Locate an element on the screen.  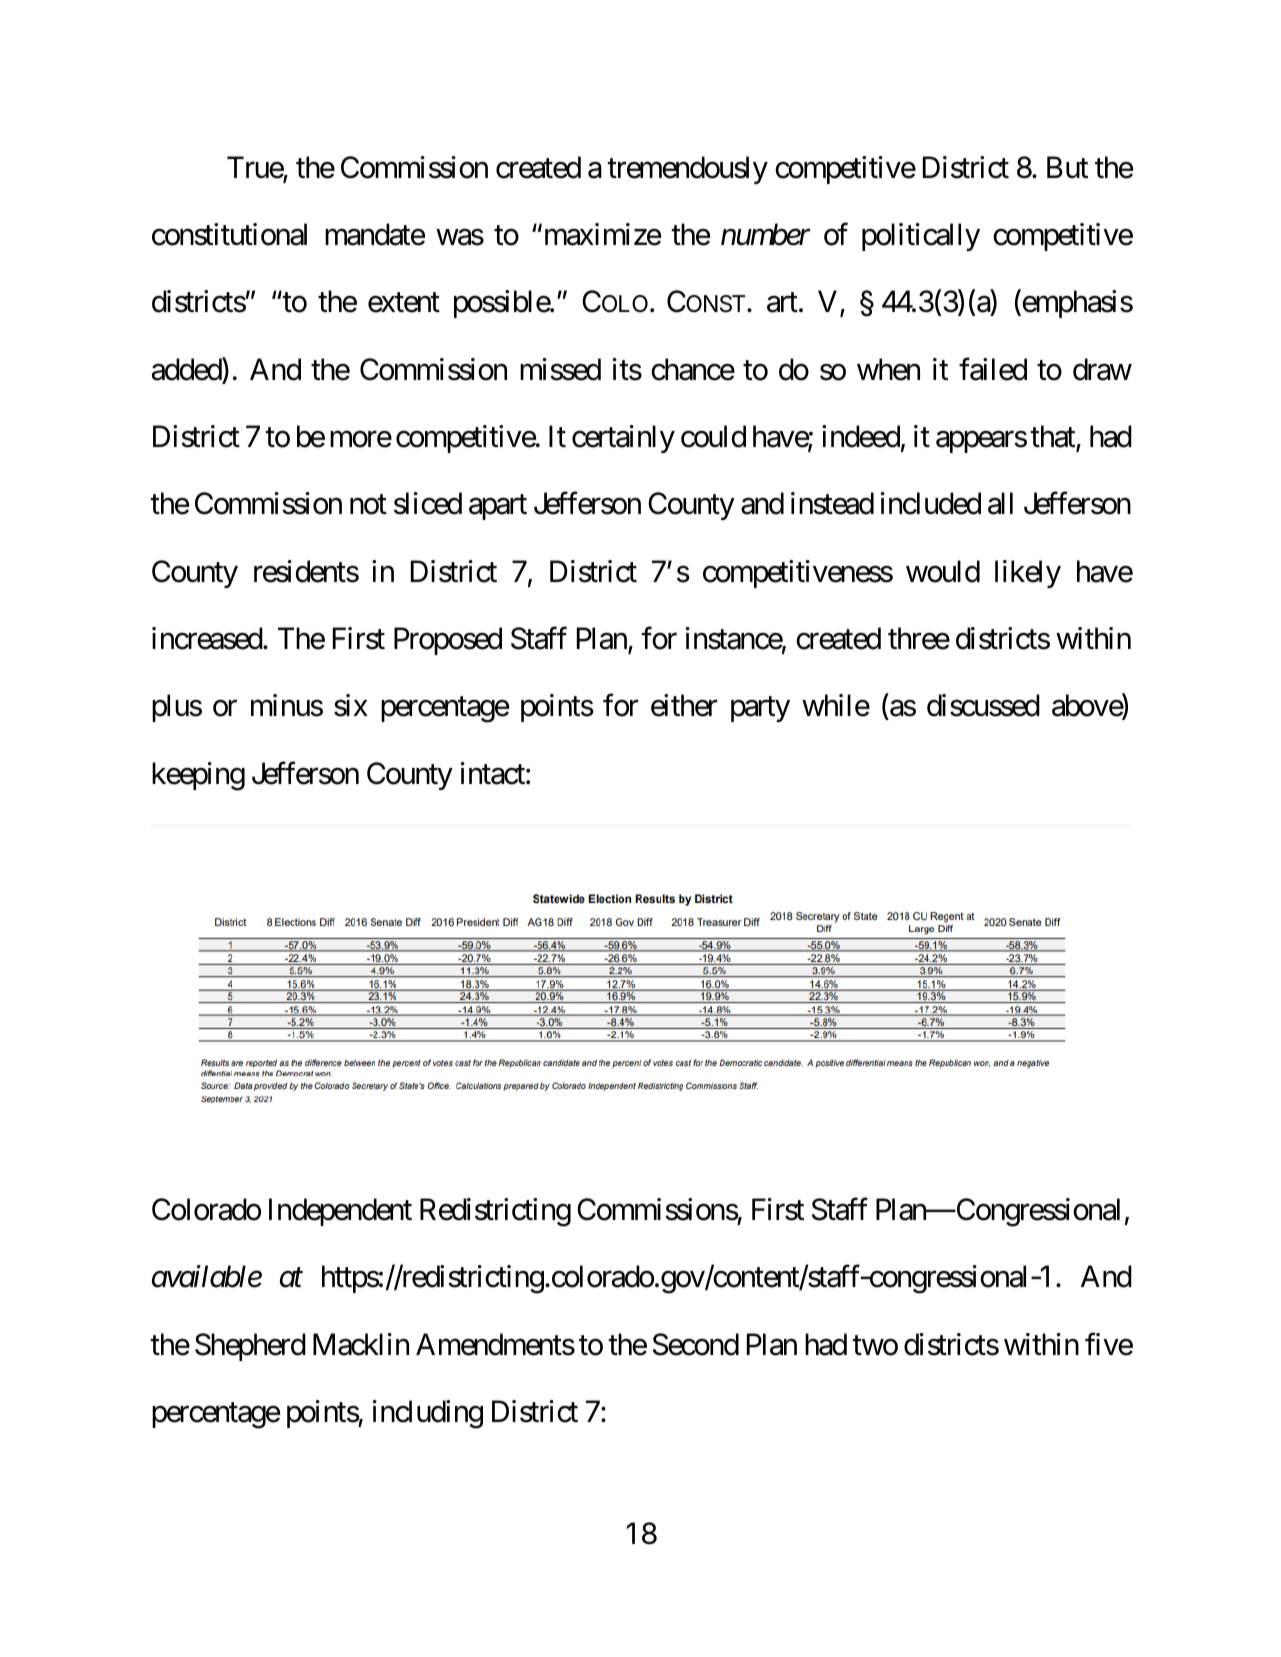
party is located at coordinates (760, 709).
